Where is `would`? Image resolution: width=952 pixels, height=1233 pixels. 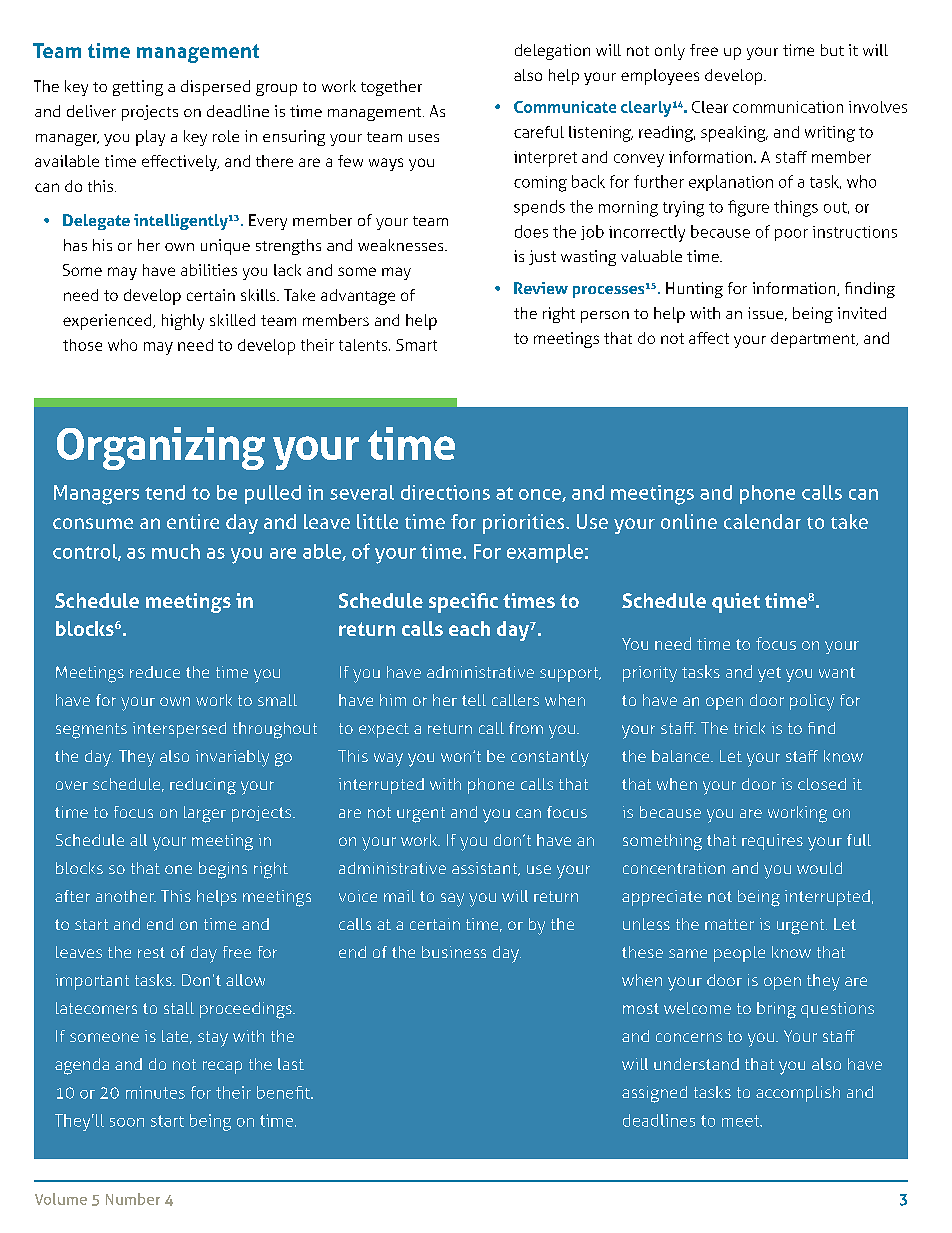
would is located at coordinates (819, 868).
